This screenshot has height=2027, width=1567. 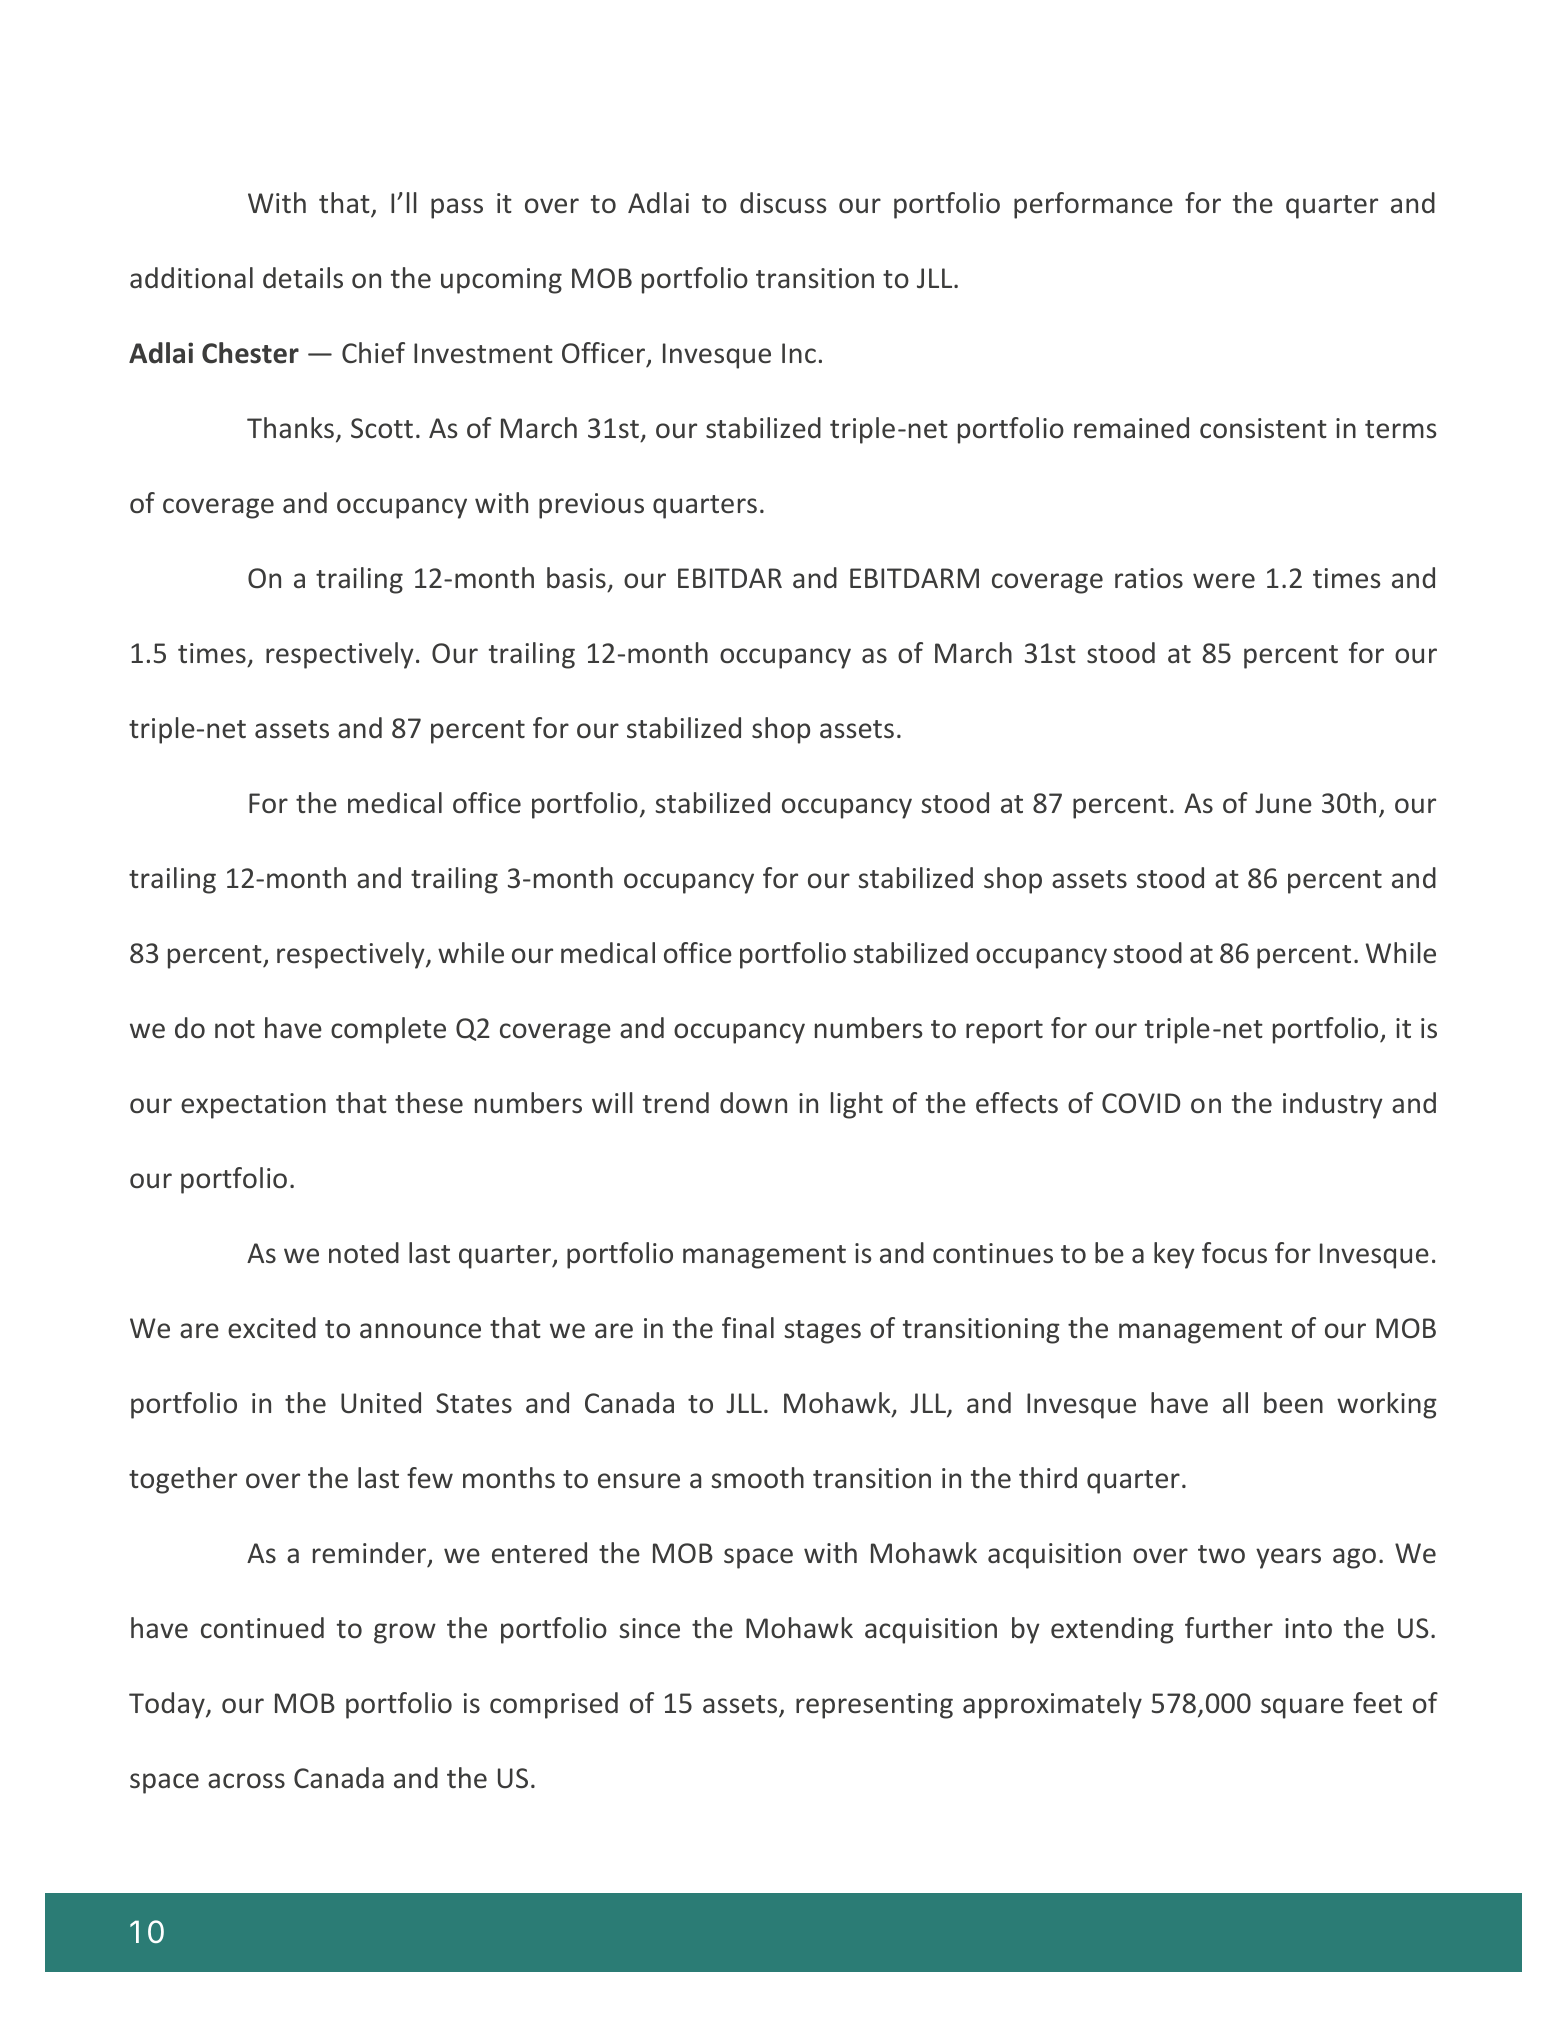 What do you see at coordinates (303, 278) in the screenshot?
I see `details` at bounding box center [303, 278].
